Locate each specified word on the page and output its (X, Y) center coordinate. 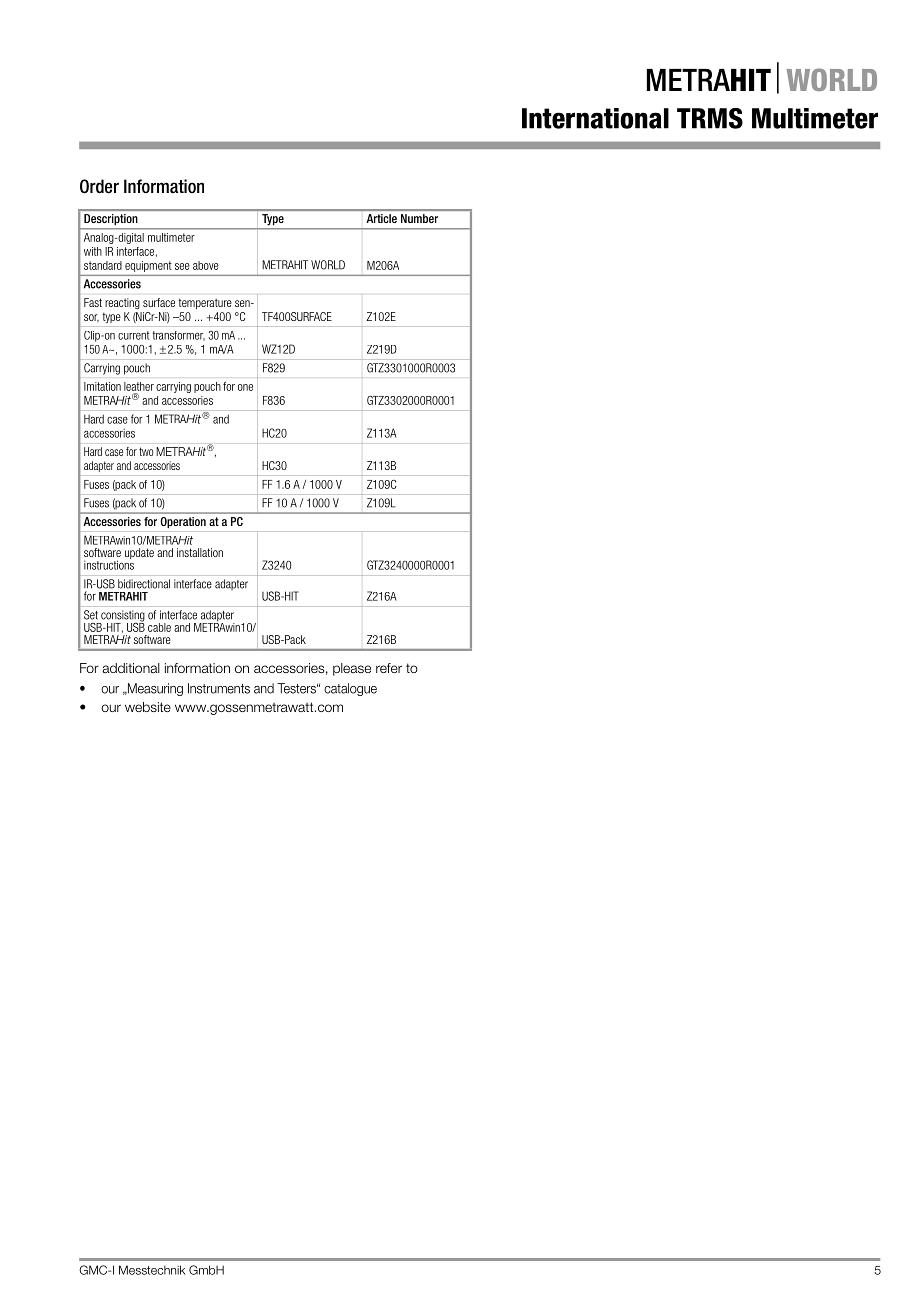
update (139, 553)
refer (389, 668)
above (206, 265)
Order (99, 186)
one (245, 387)
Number (419, 218)
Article (382, 218)
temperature (205, 303)
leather (139, 386)
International (595, 118)
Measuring (154, 689)
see (182, 266)
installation (200, 552)
